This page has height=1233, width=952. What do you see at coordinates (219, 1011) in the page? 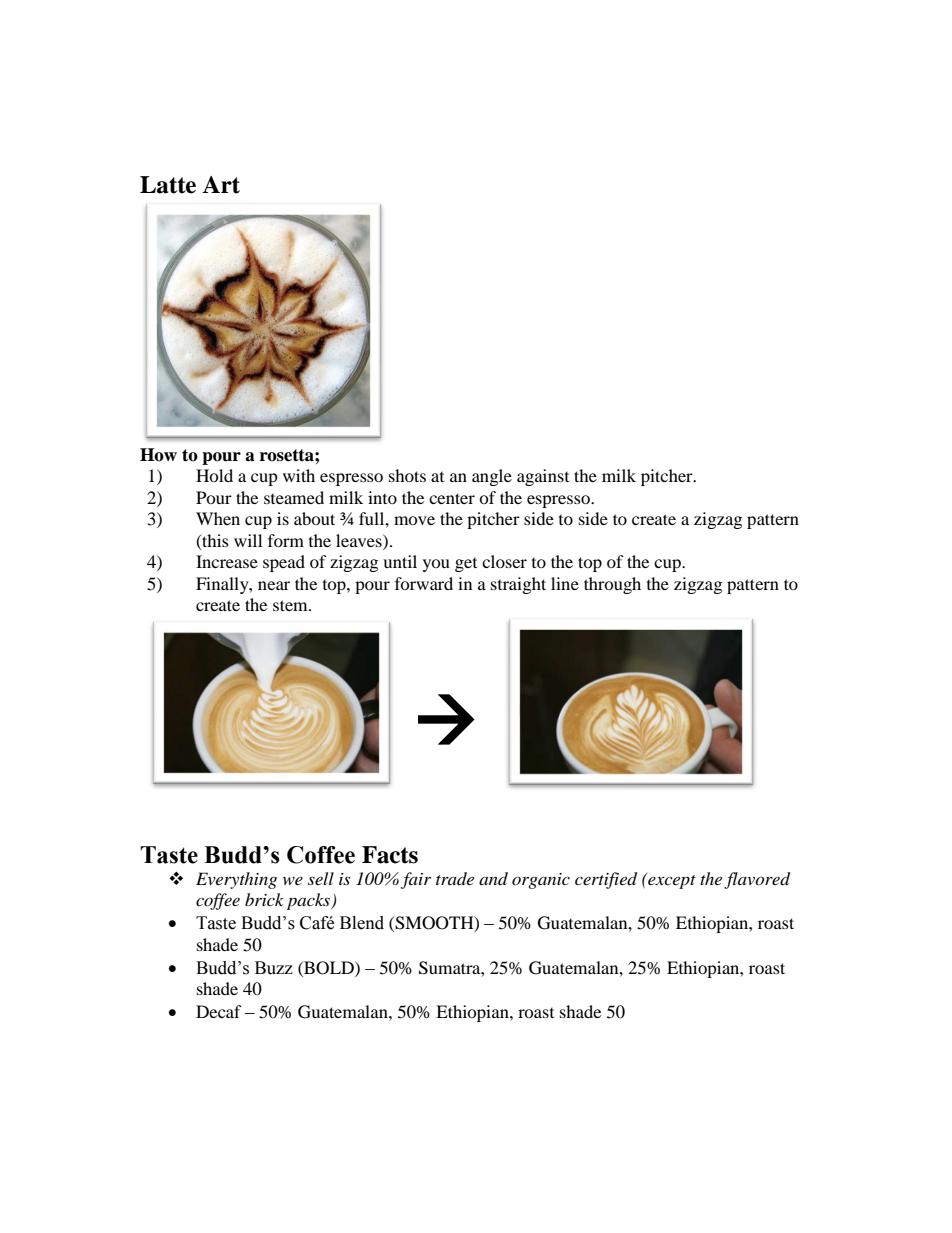
I see `Decaf` at bounding box center [219, 1011].
